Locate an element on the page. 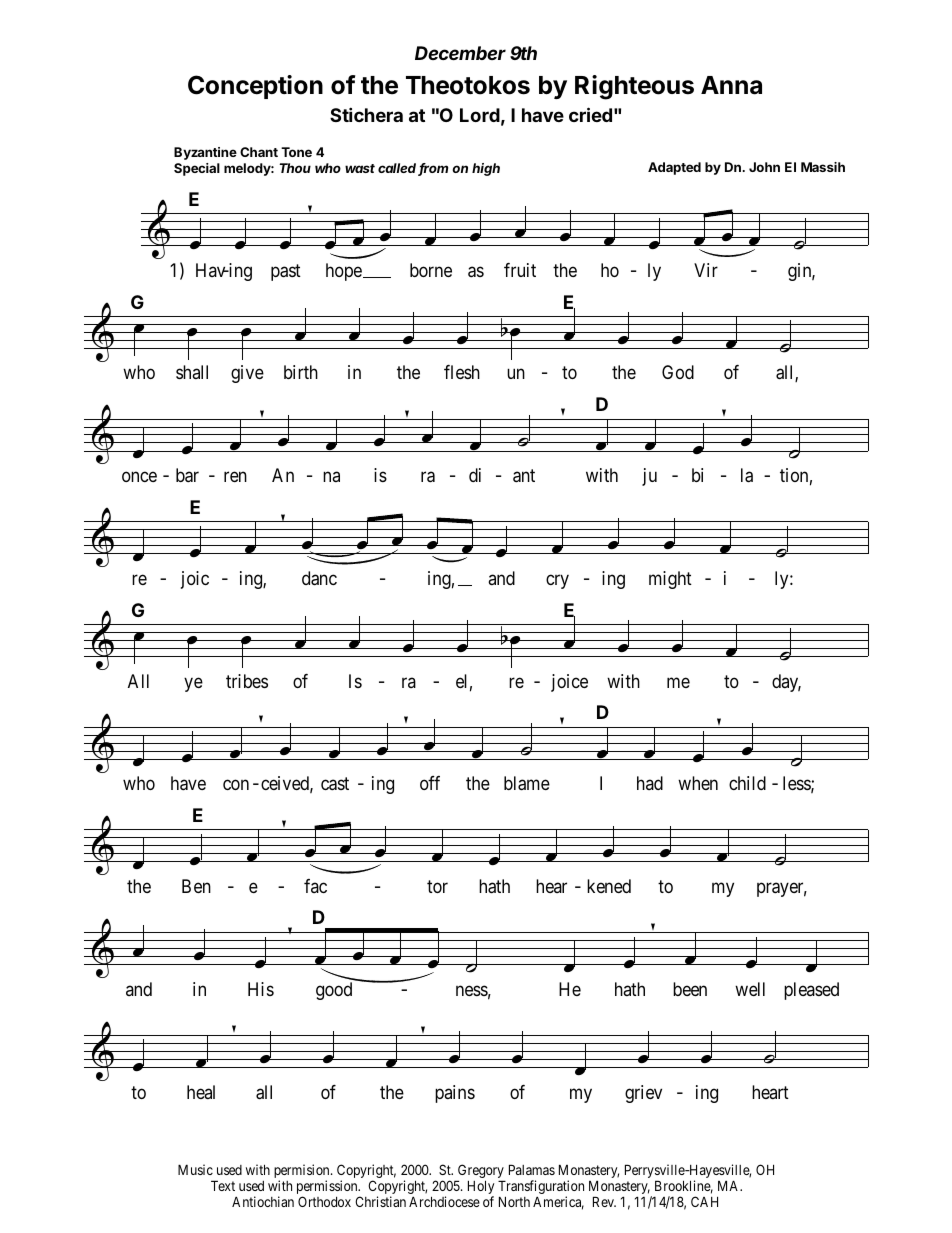 This page has width=952, height=1233. well is located at coordinates (750, 989).
